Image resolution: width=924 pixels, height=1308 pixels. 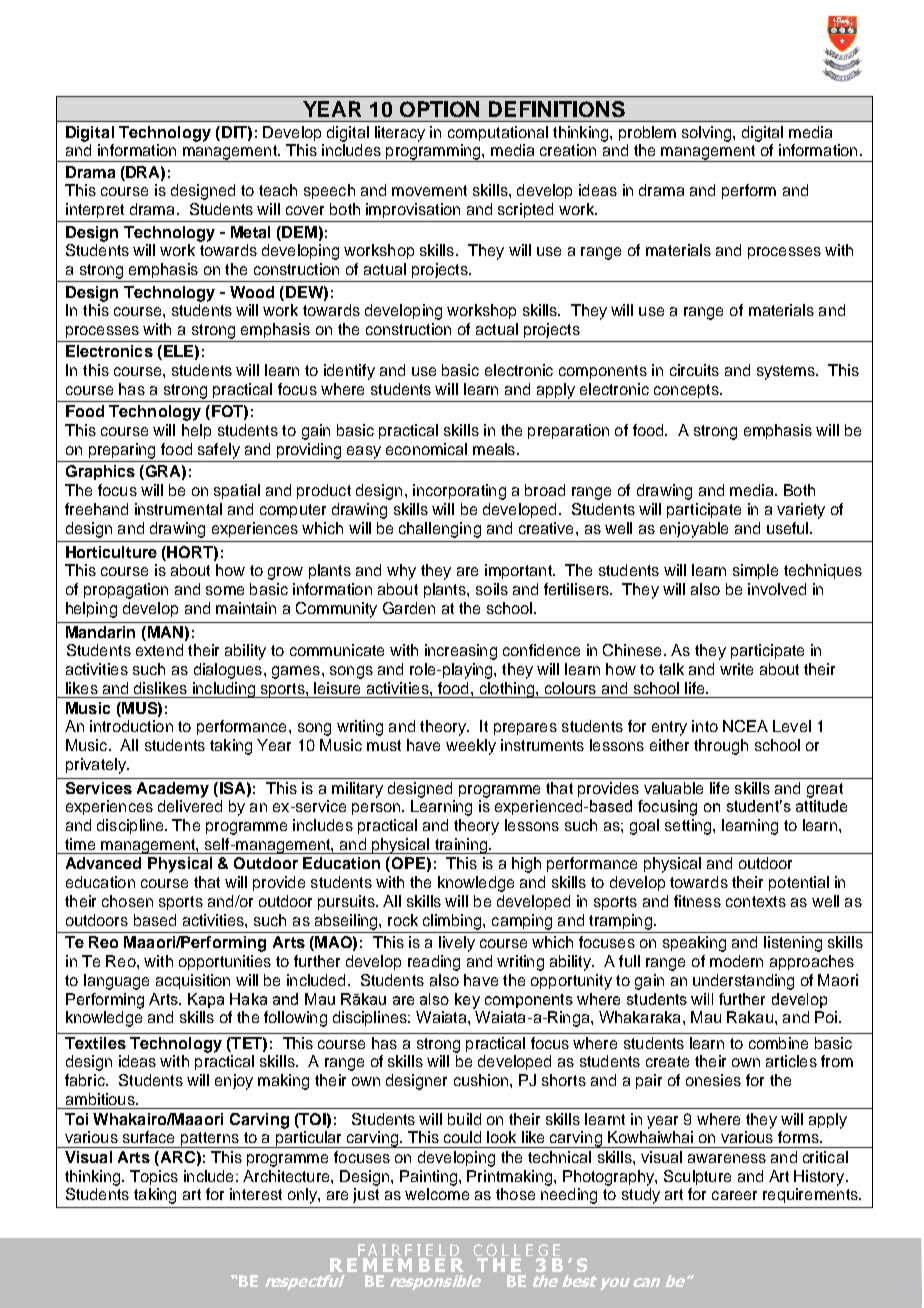 I want to click on programming, so click(x=433, y=153).
